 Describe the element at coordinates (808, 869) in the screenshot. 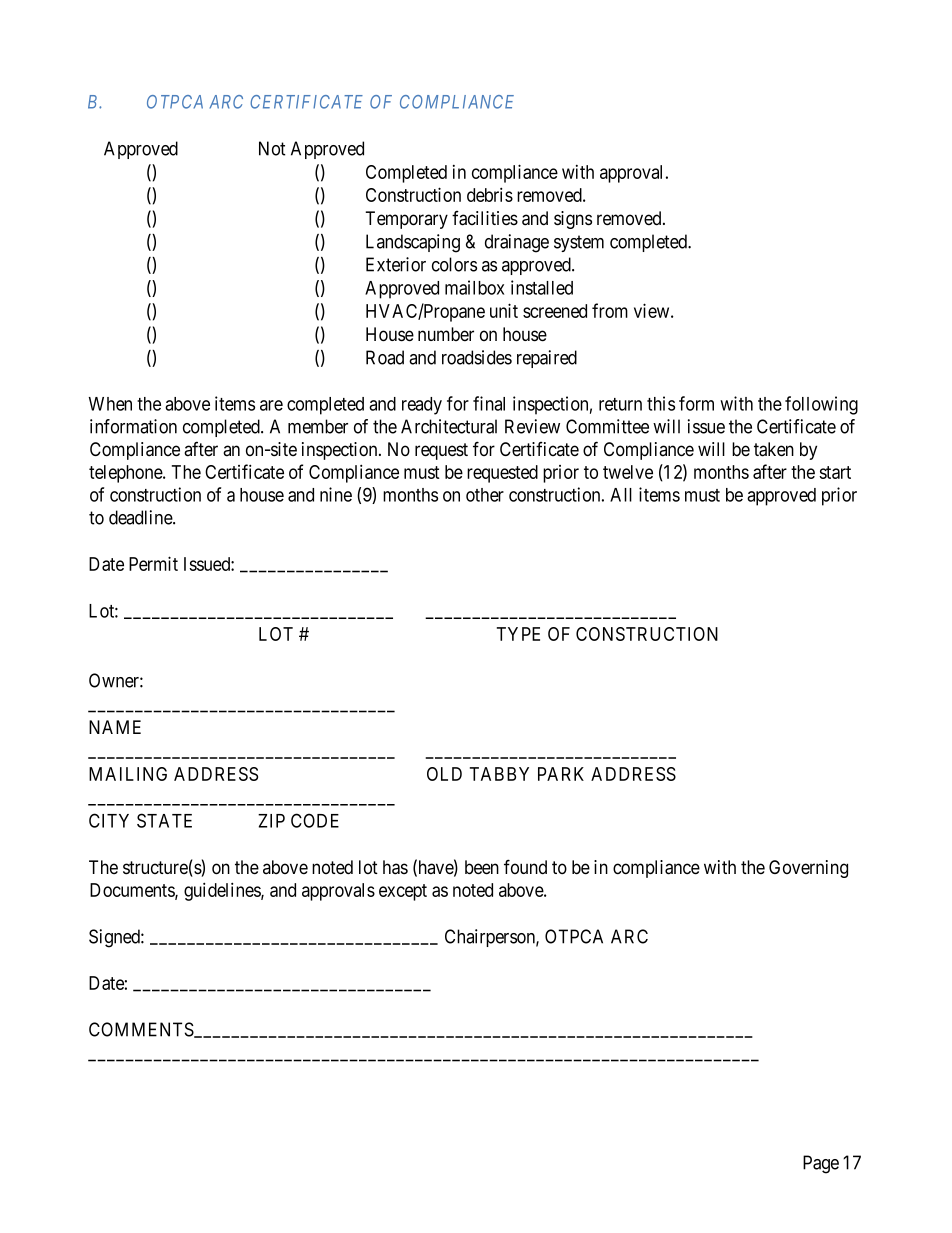

I see `Governing` at that location.
